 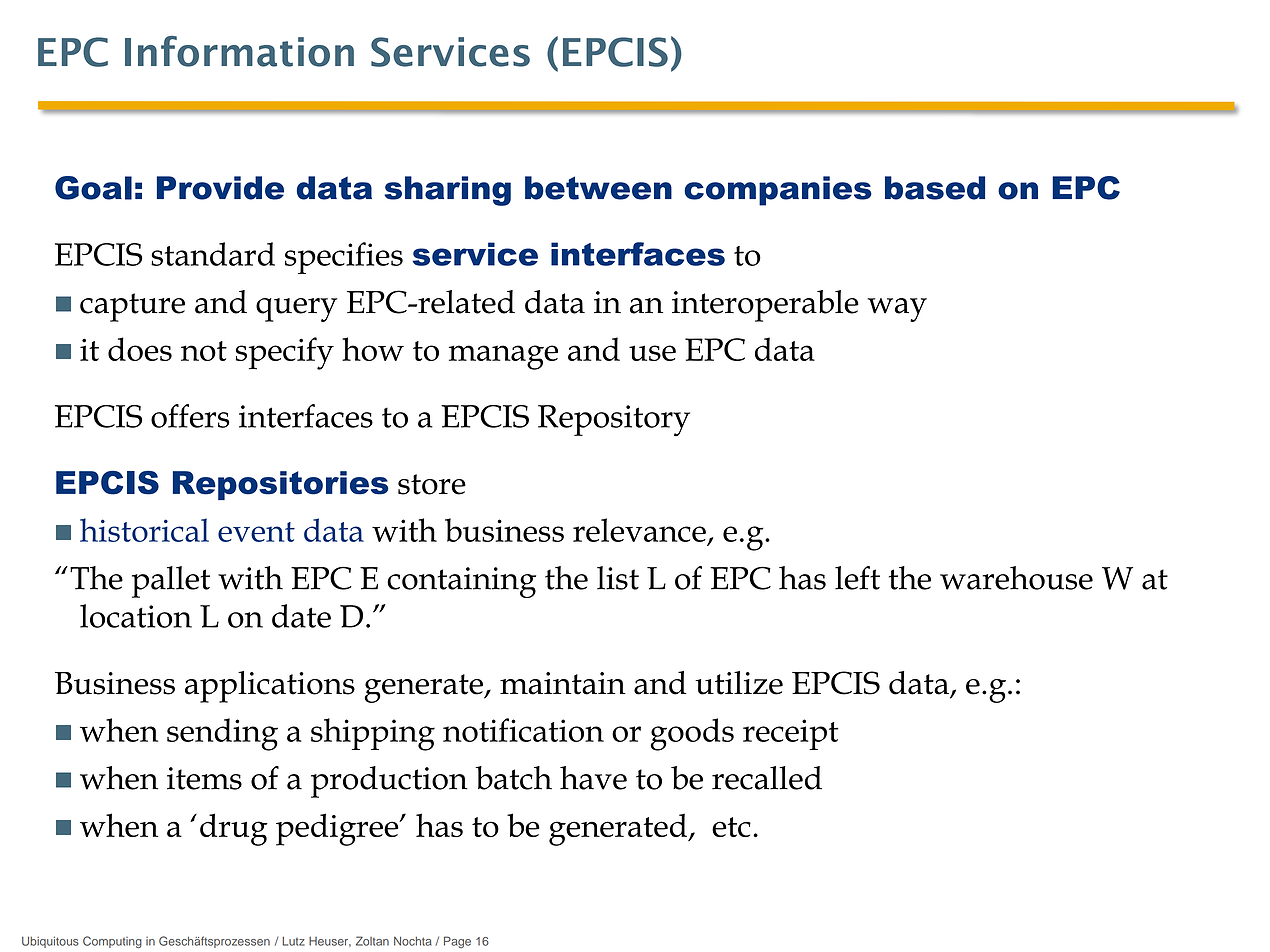 I want to click on Computing, so click(x=112, y=942).
